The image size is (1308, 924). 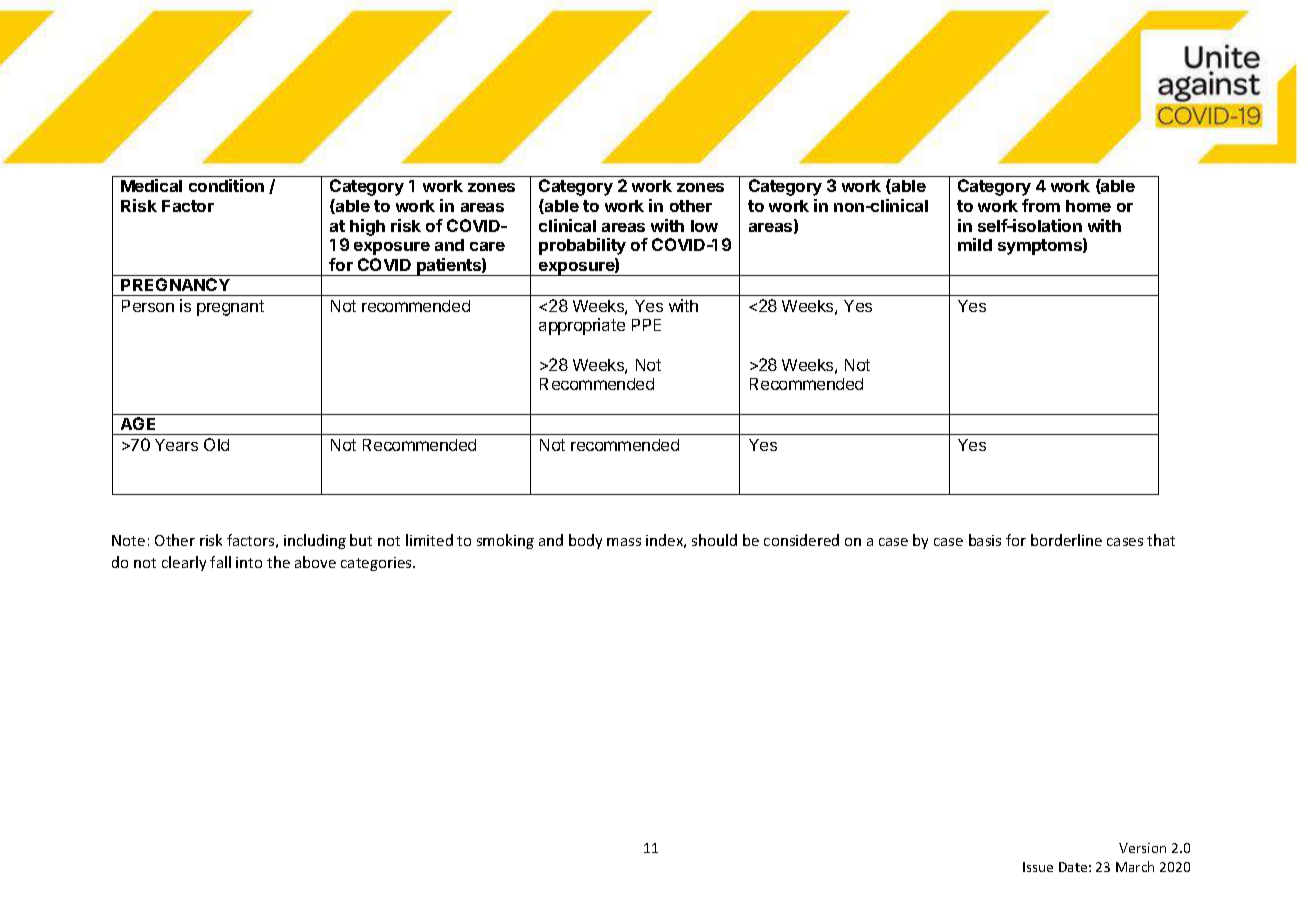 I want to click on mild, so click(x=975, y=244).
